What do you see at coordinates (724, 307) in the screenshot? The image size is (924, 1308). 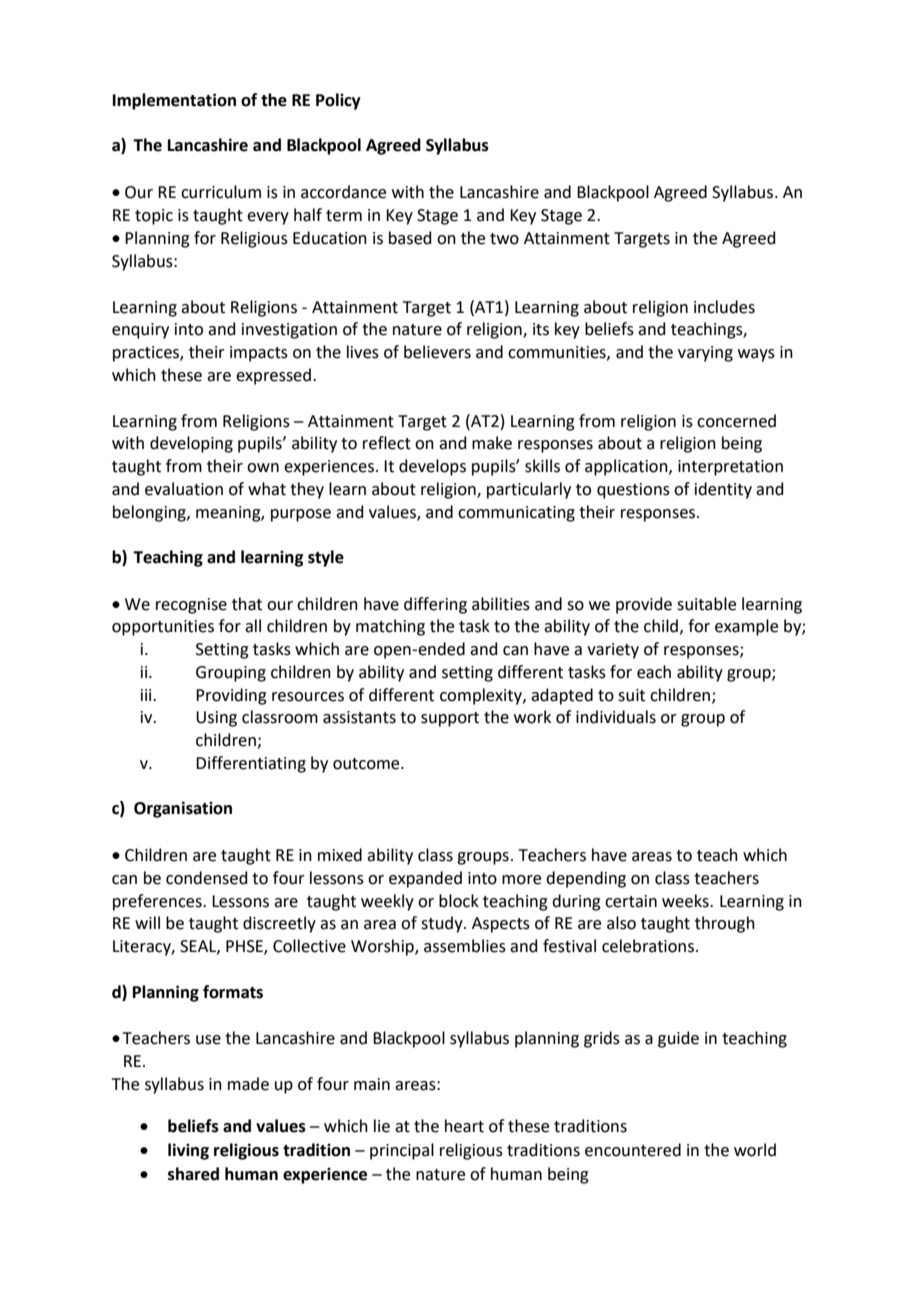 I see `includes` at bounding box center [724, 307].
